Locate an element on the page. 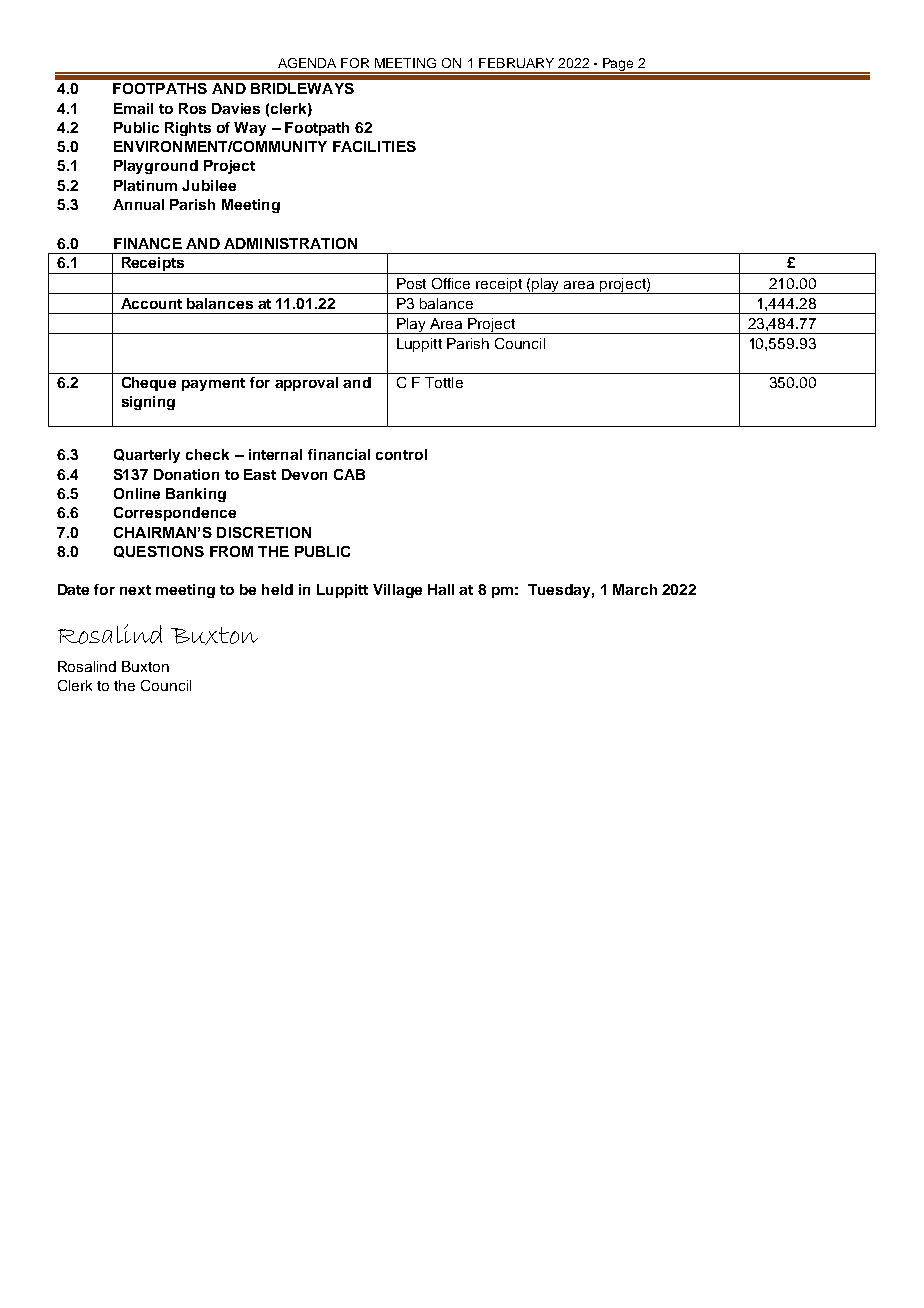  Annual is located at coordinates (138, 204).
